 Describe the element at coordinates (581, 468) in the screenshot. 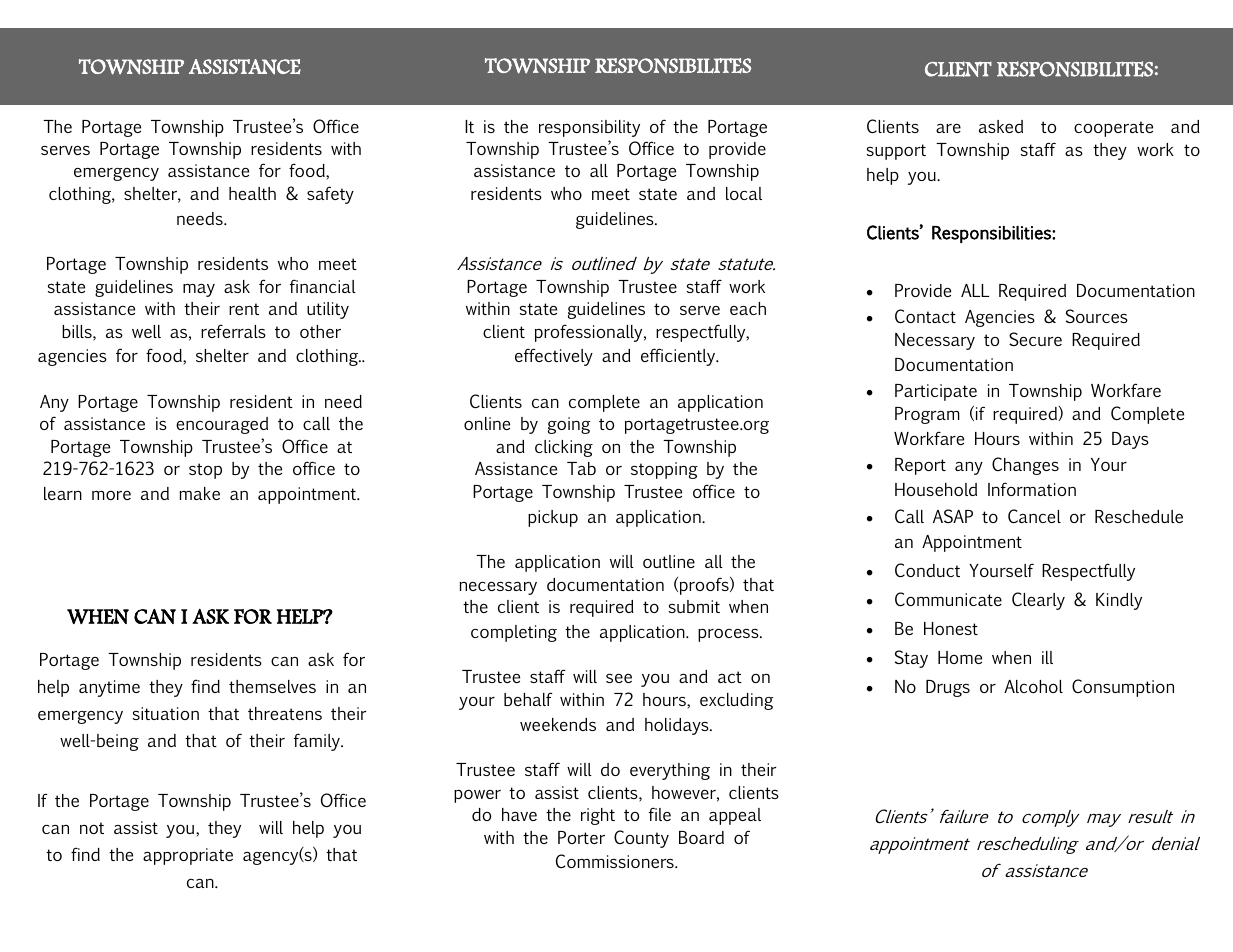

I see `Tab` at that location.
